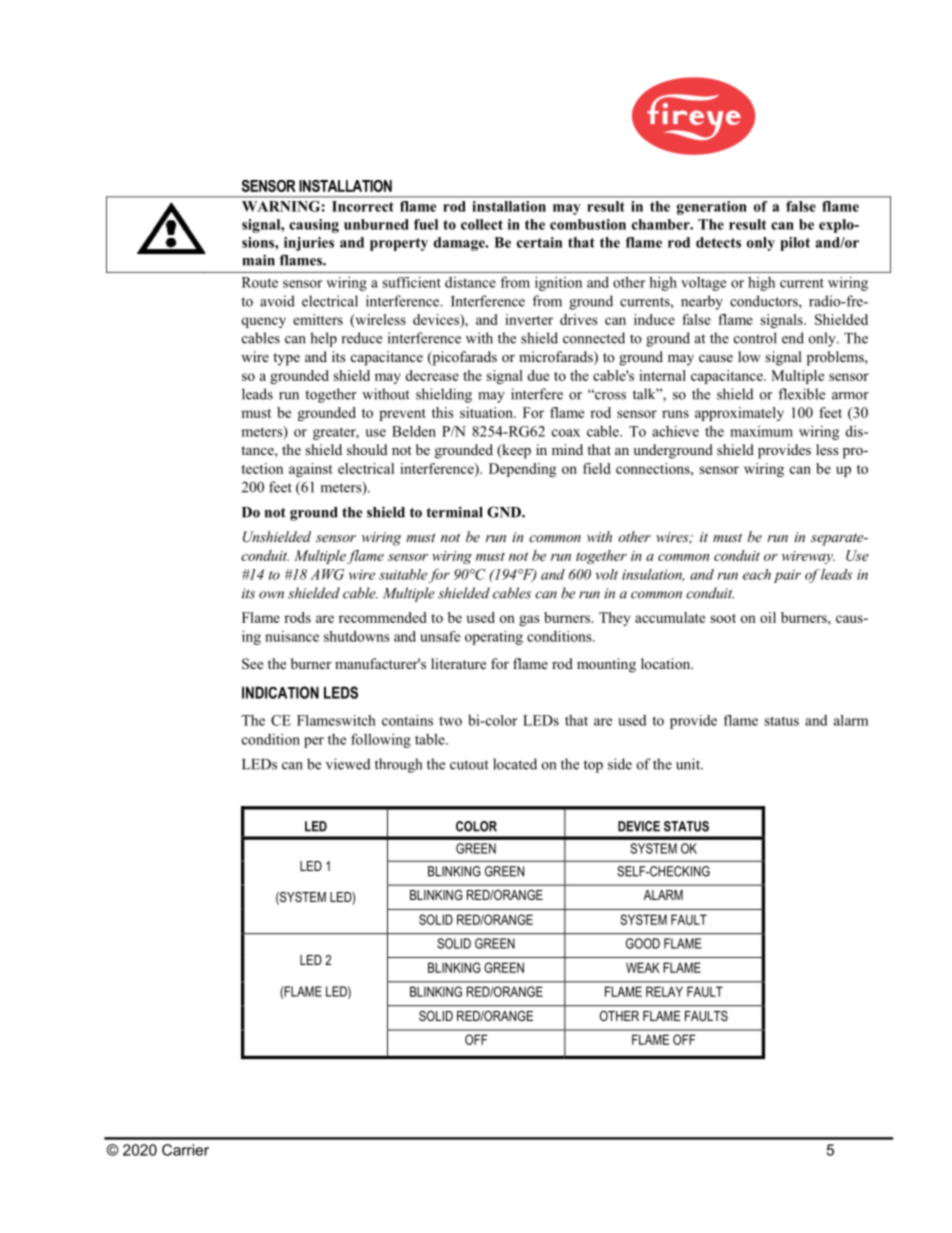 Image resolution: width=952 pixels, height=1233 pixels. I want to click on GND, so click(505, 512).
